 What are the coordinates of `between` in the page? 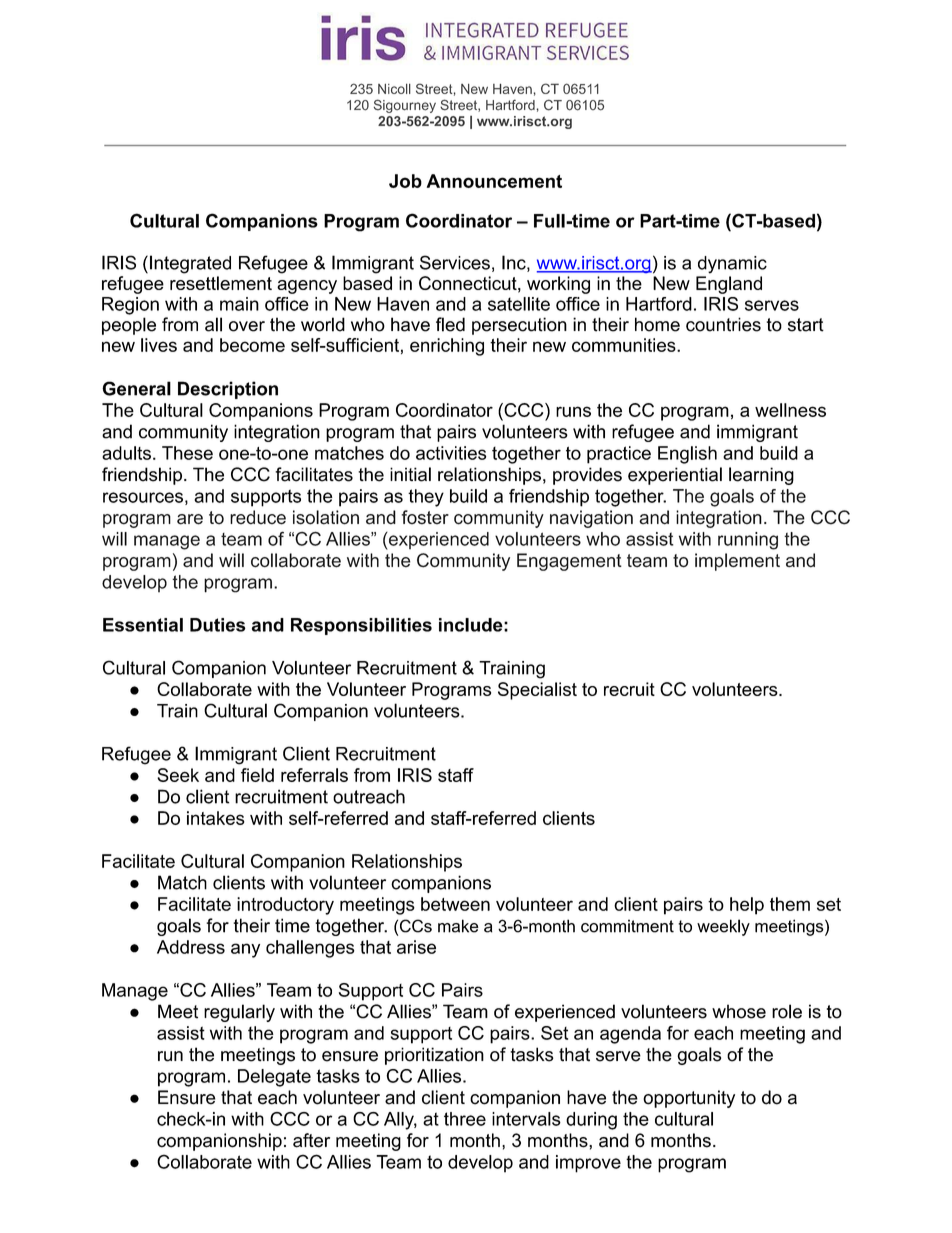 It's located at (455, 904).
